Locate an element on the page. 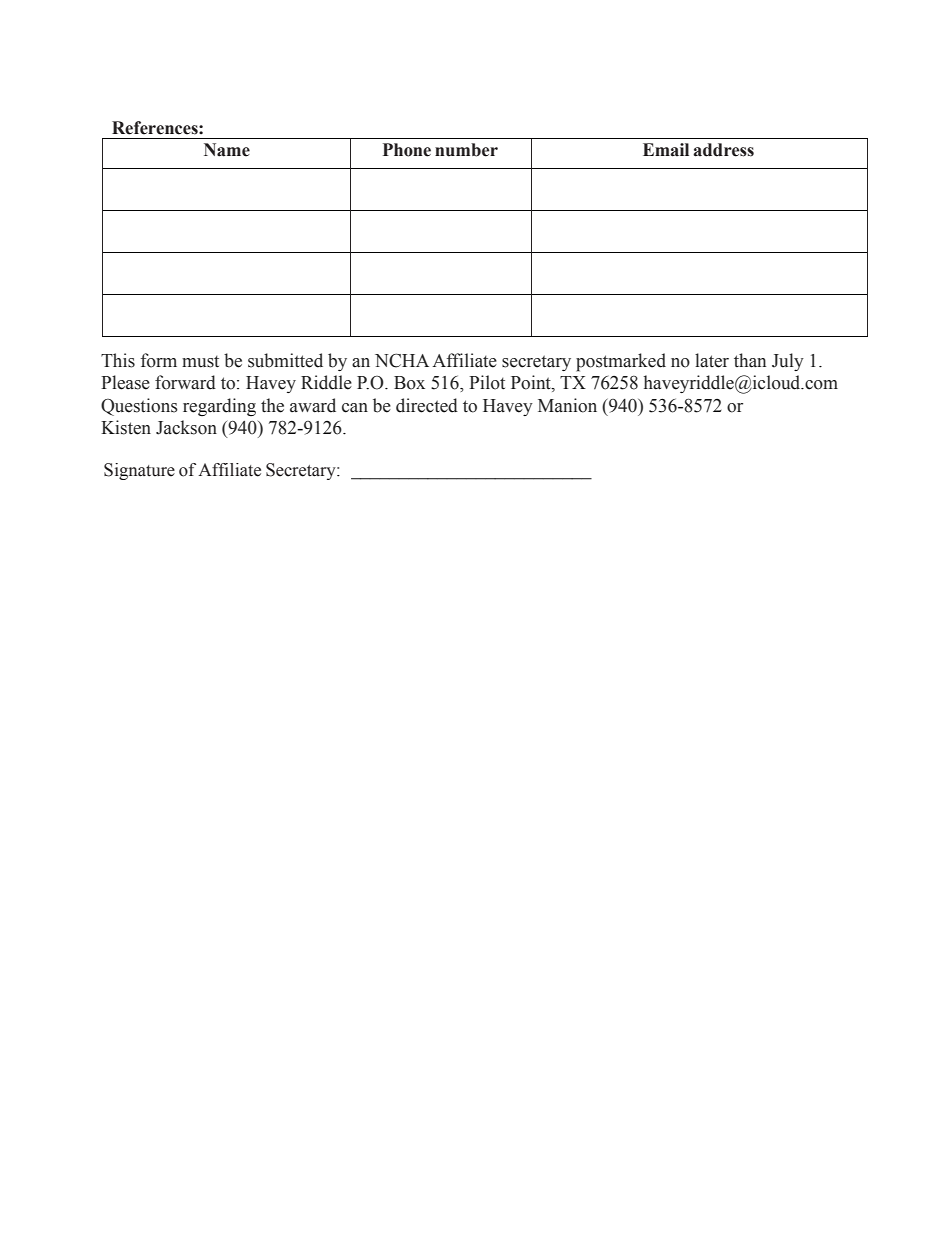  address is located at coordinates (723, 150).
